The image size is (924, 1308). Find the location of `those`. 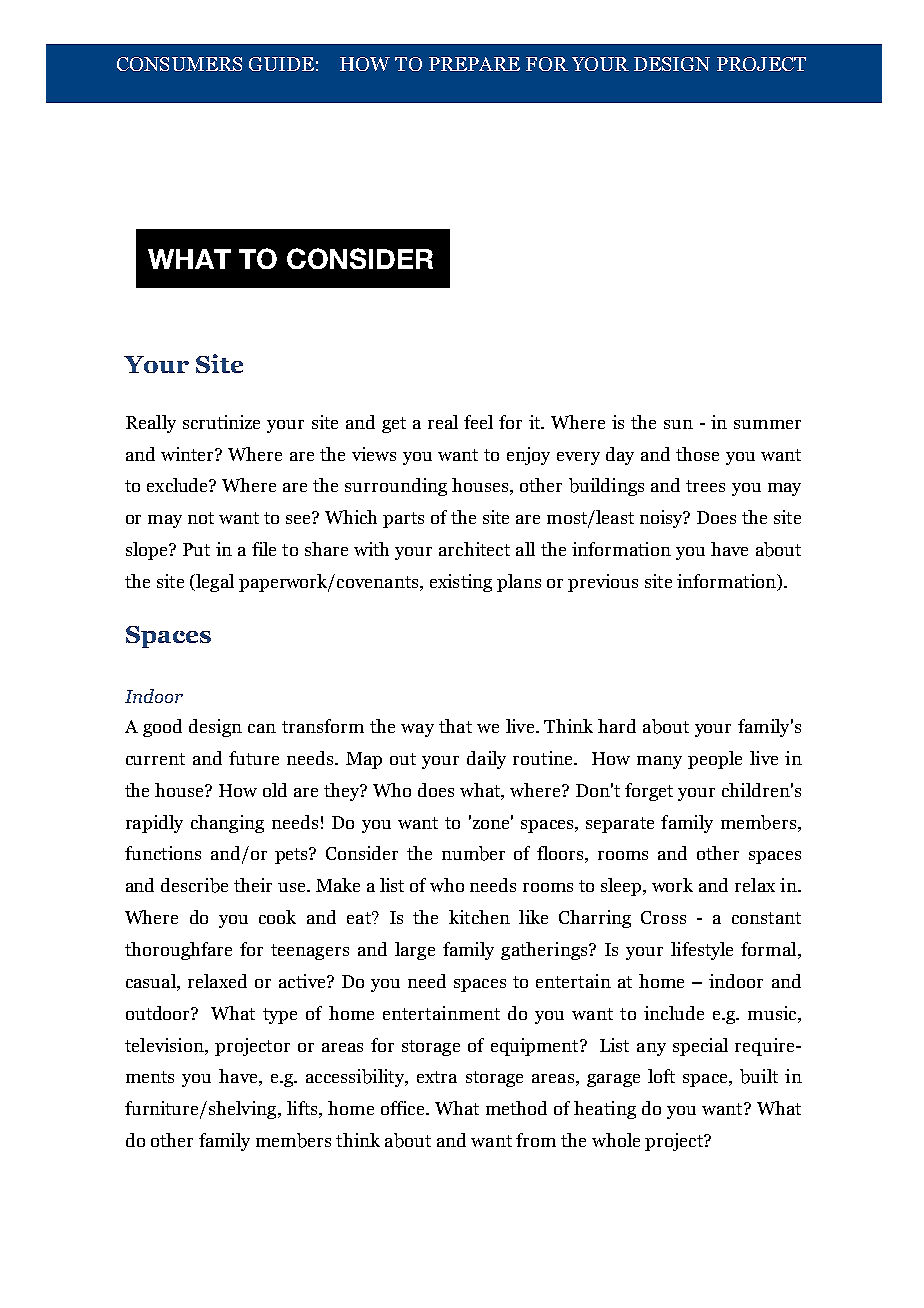

those is located at coordinates (697, 454).
